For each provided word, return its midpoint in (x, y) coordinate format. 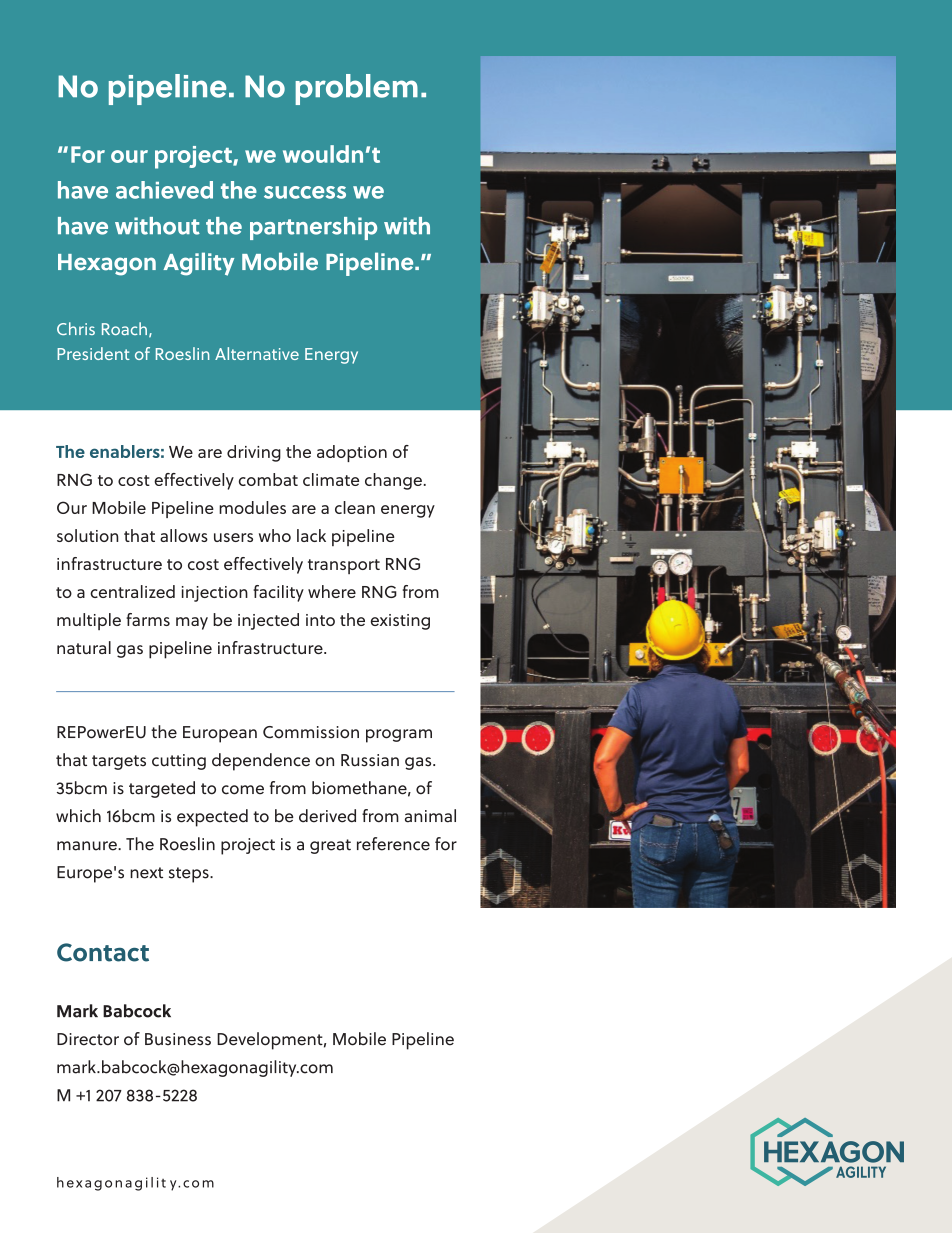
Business (178, 1039)
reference (393, 844)
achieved (164, 190)
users (233, 537)
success (305, 192)
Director (88, 1039)
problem (357, 89)
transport (344, 566)
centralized (132, 591)
